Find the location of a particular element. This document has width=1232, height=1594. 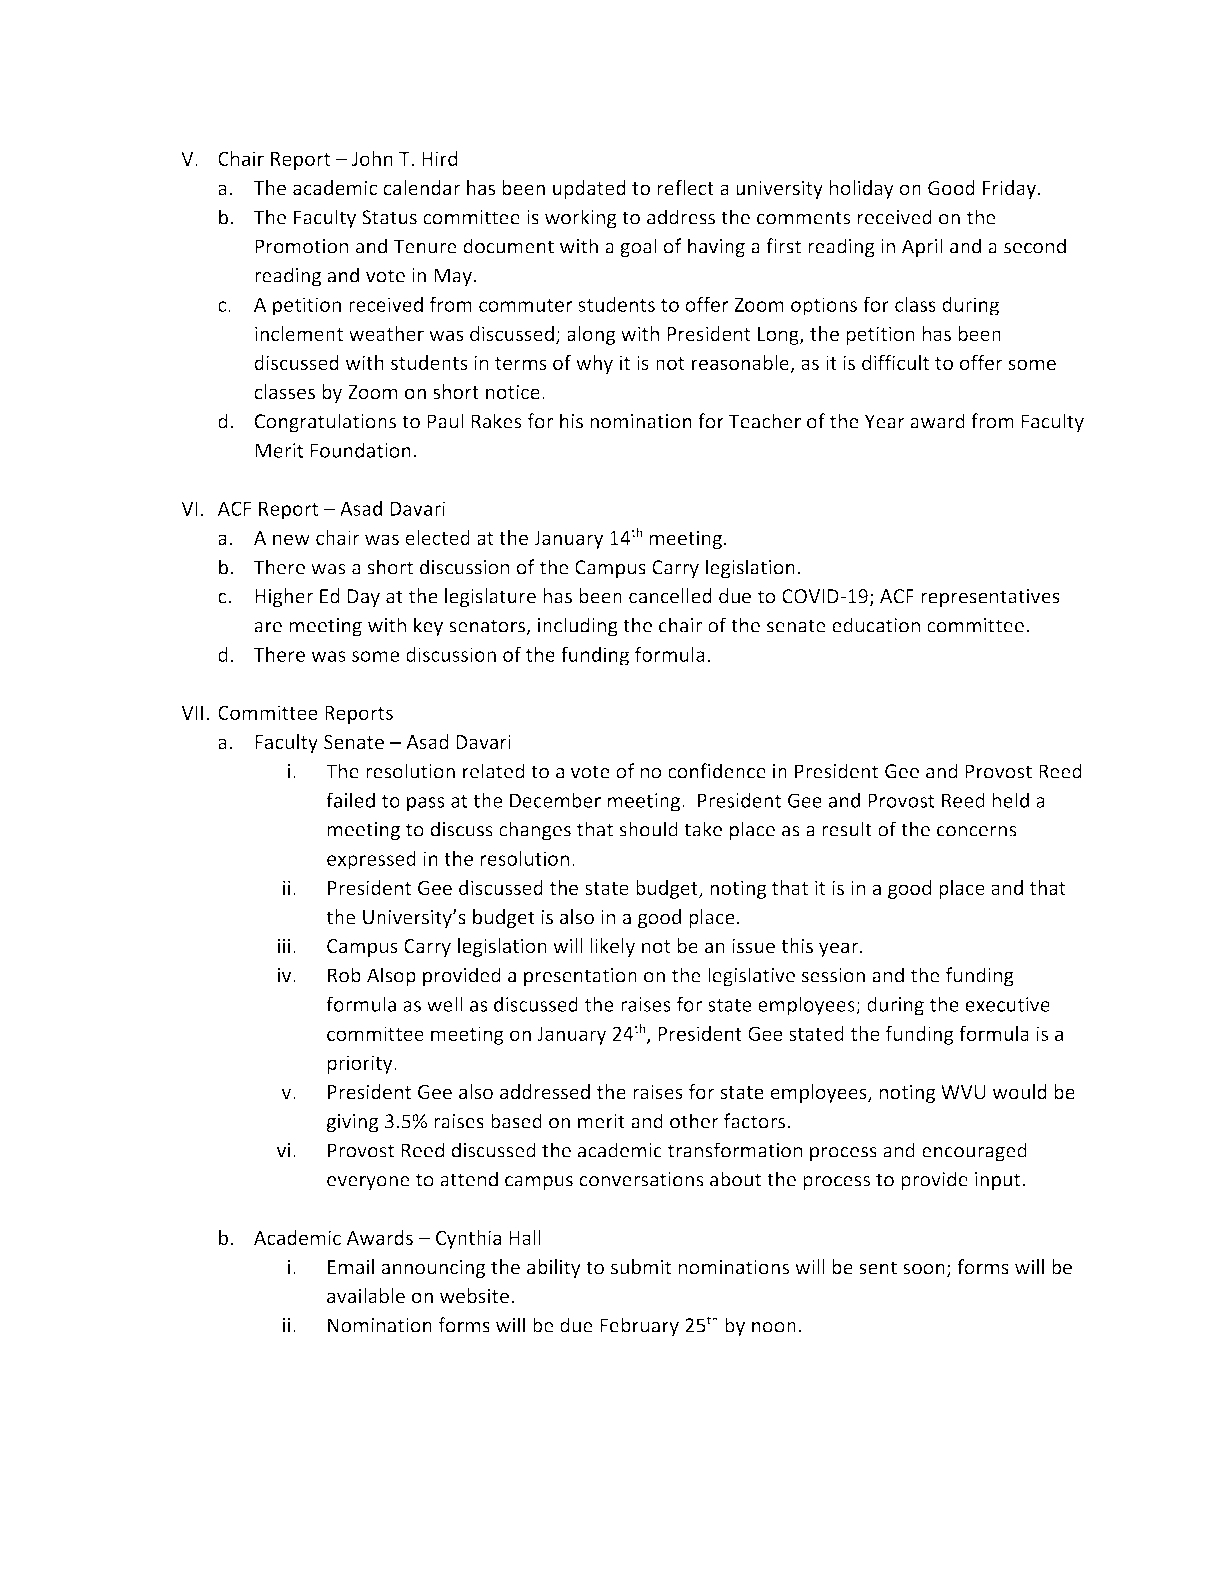

difficult is located at coordinates (895, 362).
